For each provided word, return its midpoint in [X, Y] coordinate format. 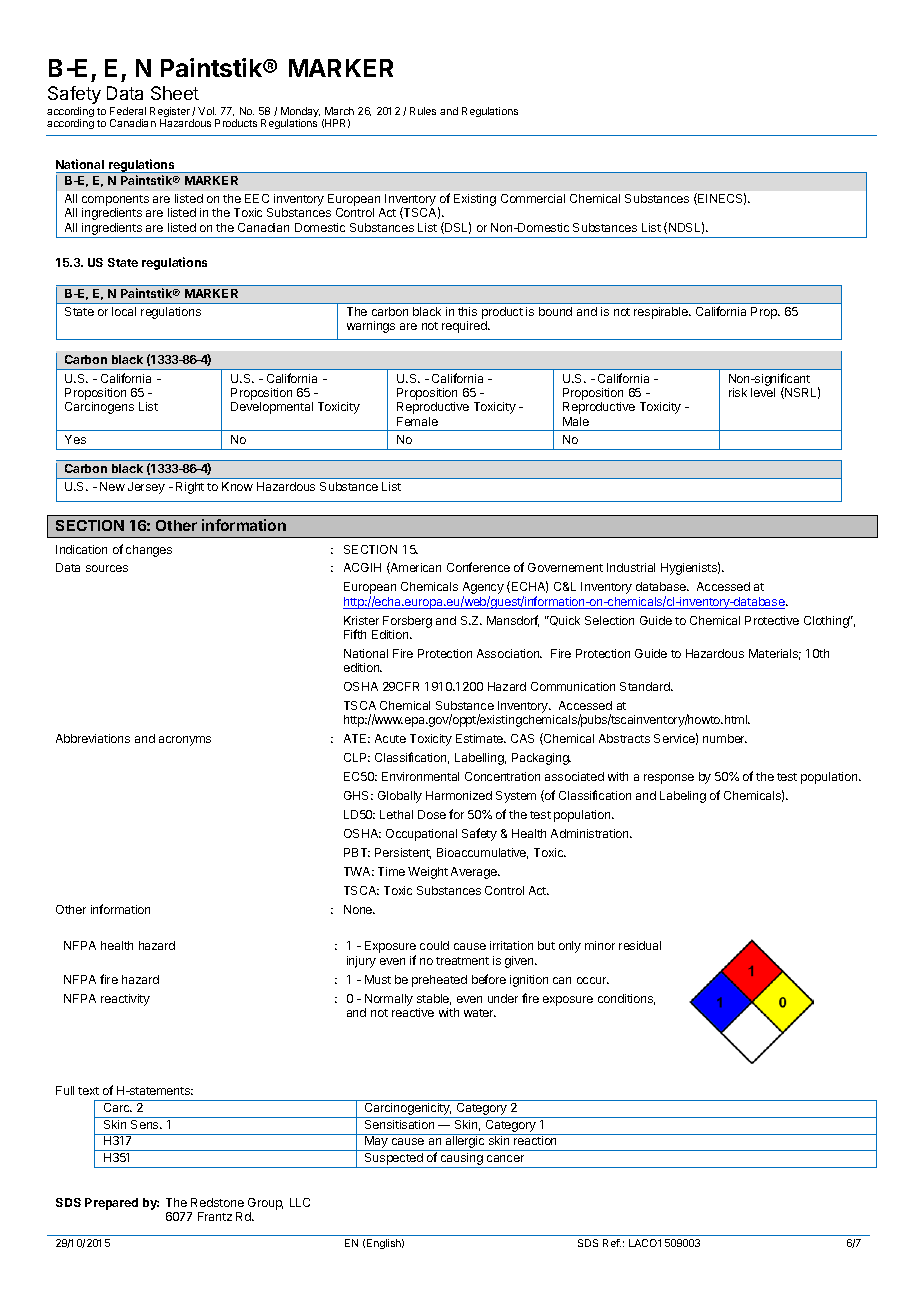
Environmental [420, 776]
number [725, 738]
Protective [772, 620]
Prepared [111, 1204]
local [124, 311]
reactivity [125, 1000]
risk [738, 392]
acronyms [185, 741]
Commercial [533, 198]
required [465, 327]
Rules [423, 111]
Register [170, 113]
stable [434, 999]
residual [640, 945]
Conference [478, 567]
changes [149, 551]
